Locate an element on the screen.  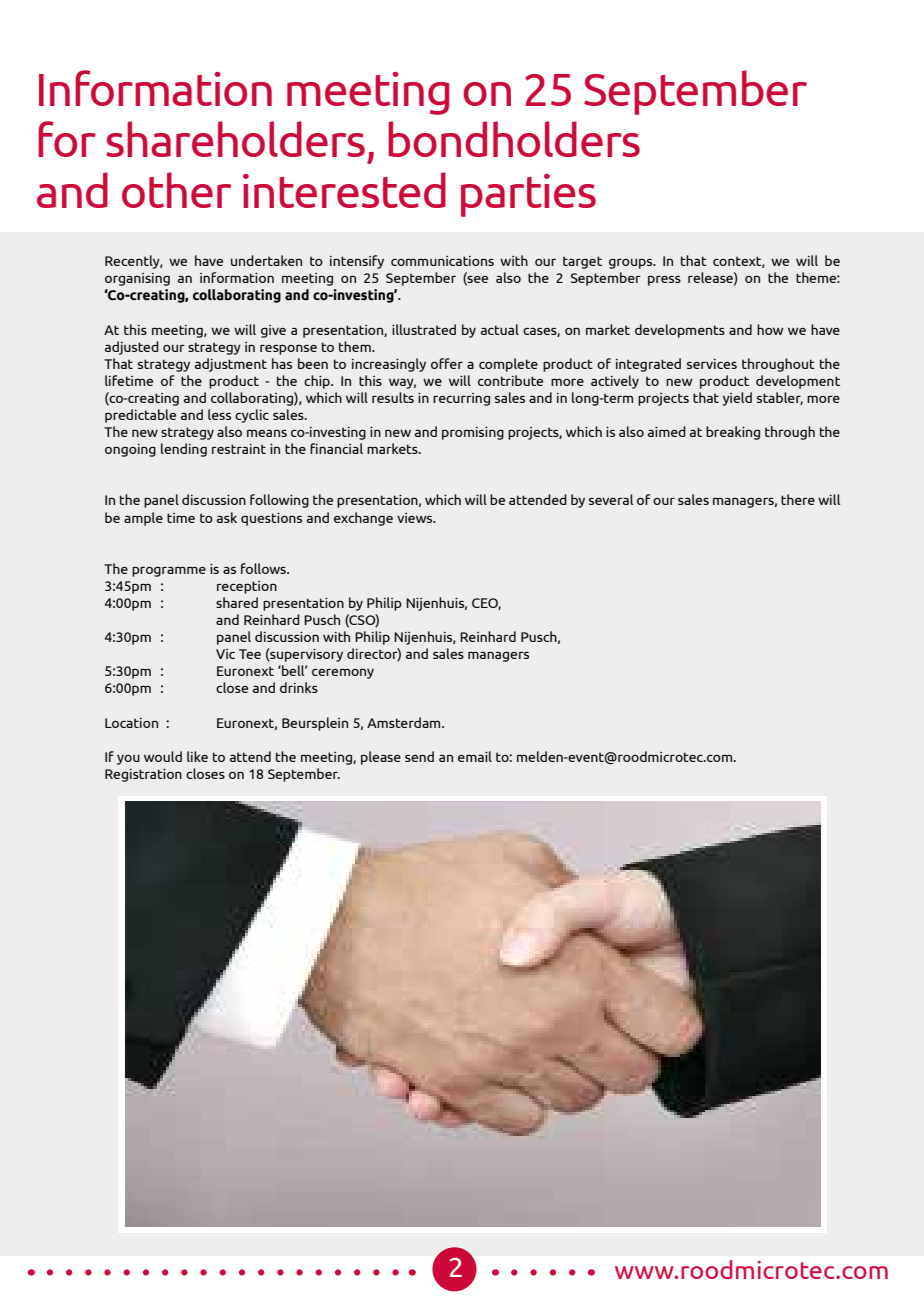
undertaken is located at coordinates (266, 260).
